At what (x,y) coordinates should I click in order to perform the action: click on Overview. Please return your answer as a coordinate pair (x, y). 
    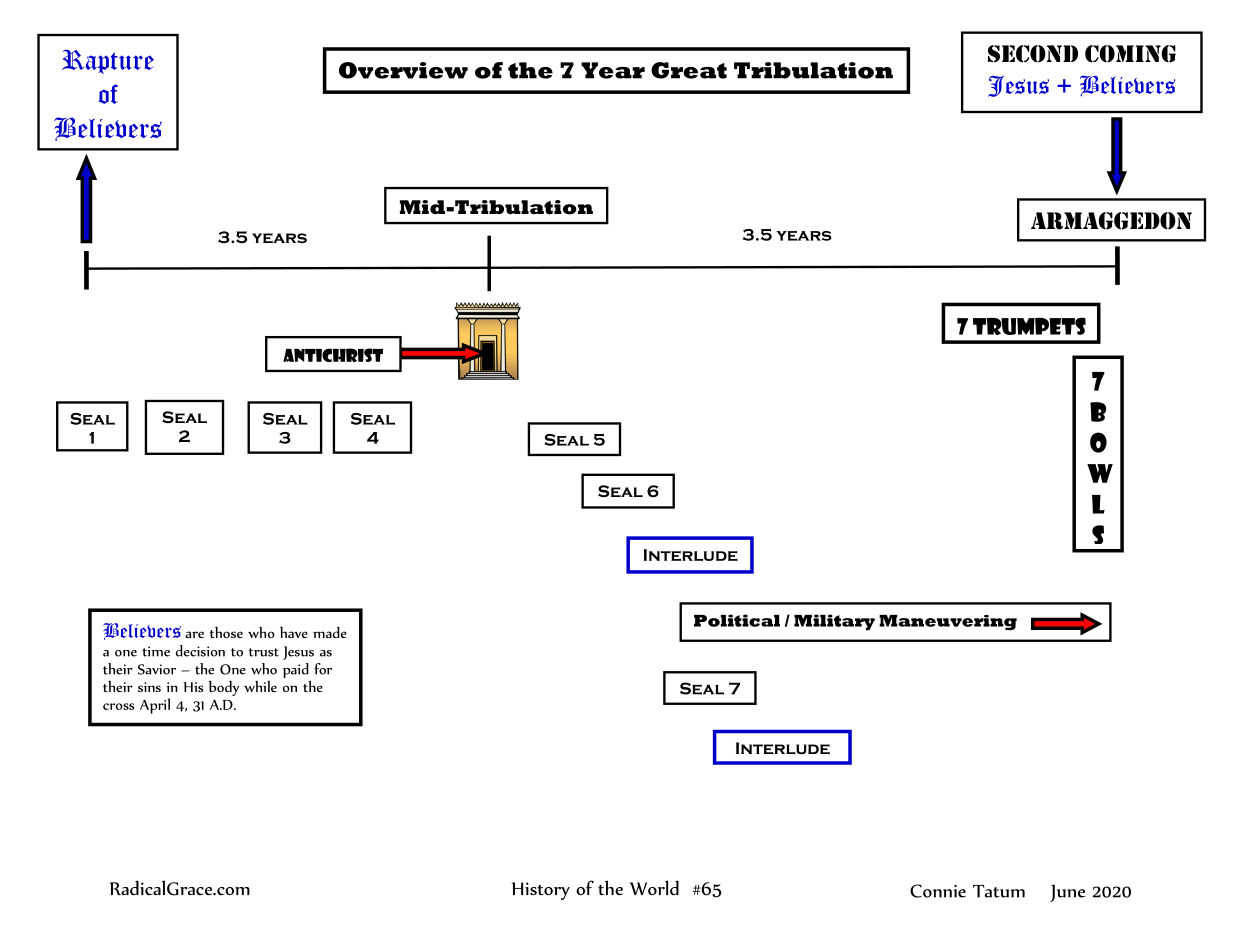
    Looking at the image, I should click on (403, 70).
